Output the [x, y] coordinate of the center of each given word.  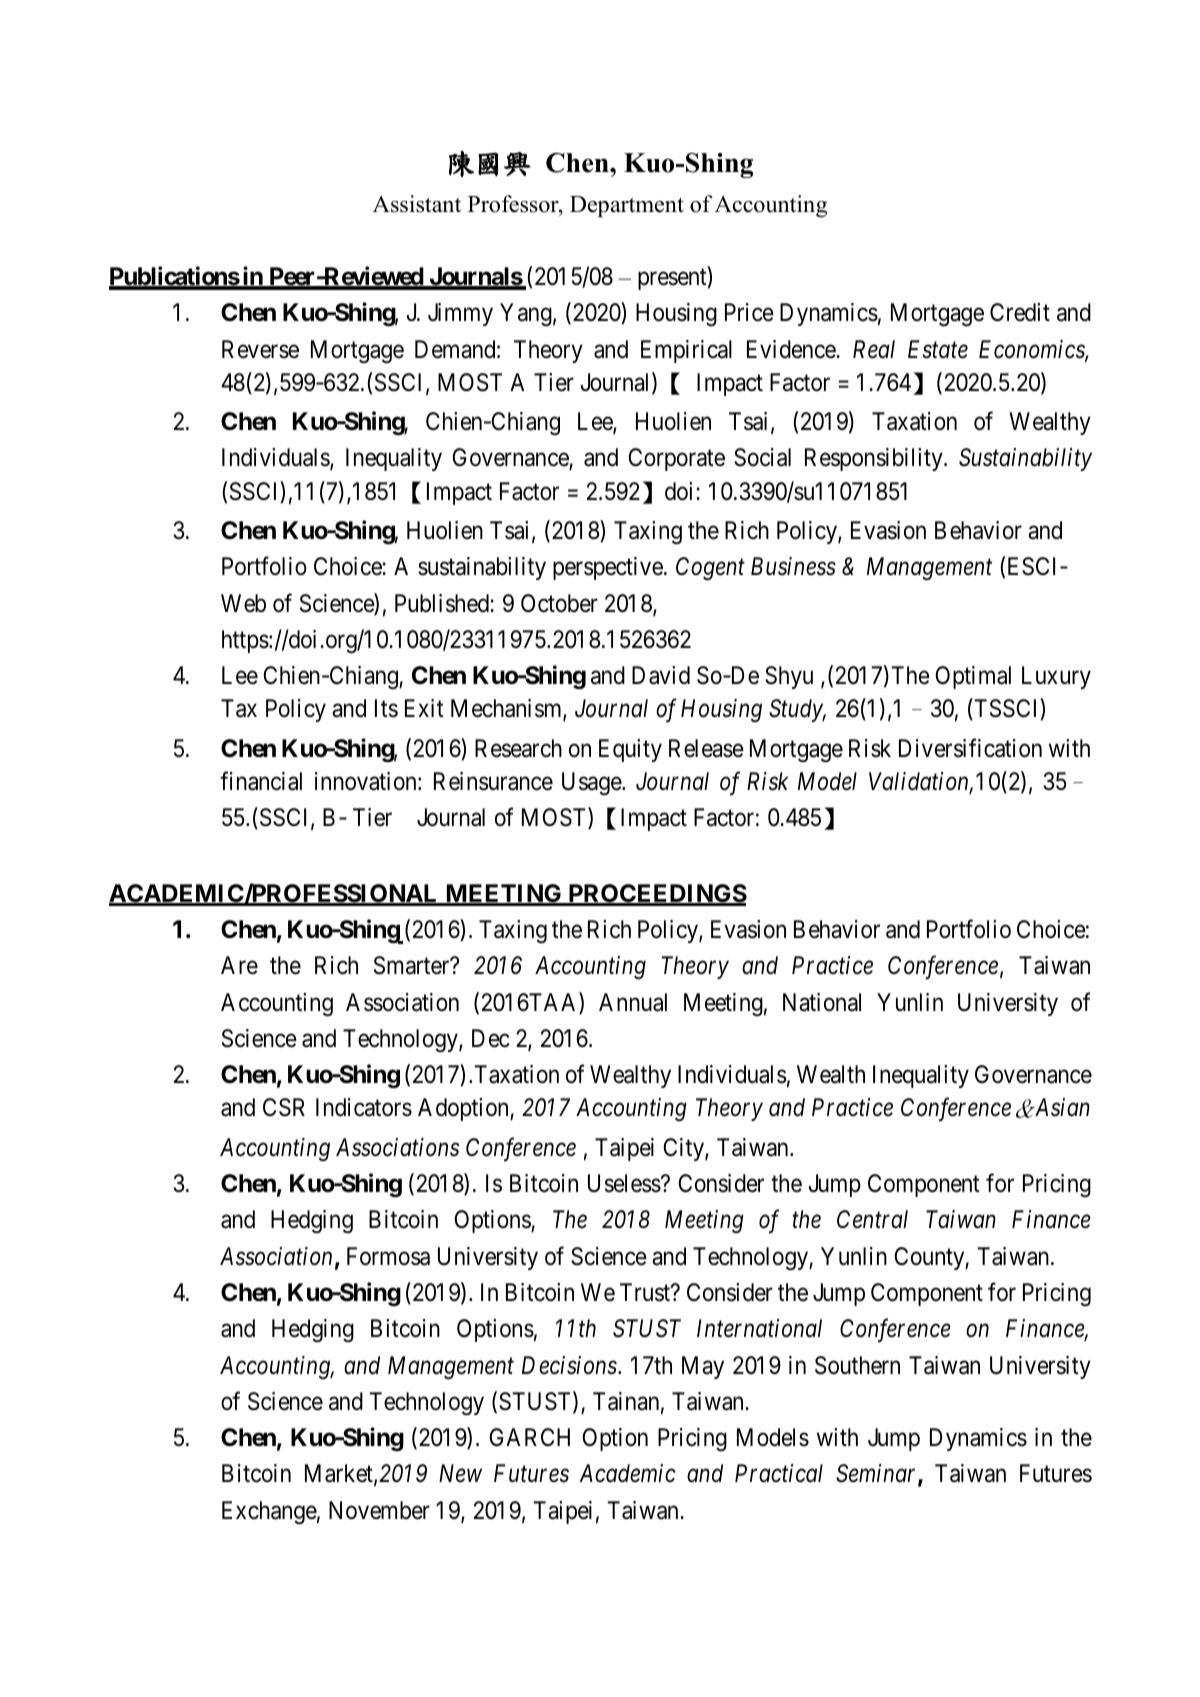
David [661, 675]
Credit [1020, 312]
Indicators [364, 1107]
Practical [779, 1473]
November [379, 1510]
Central [872, 1219]
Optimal [973, 677]
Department [627, 206]
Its [386, 708]
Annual [633, 1002]
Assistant [417, 204]
